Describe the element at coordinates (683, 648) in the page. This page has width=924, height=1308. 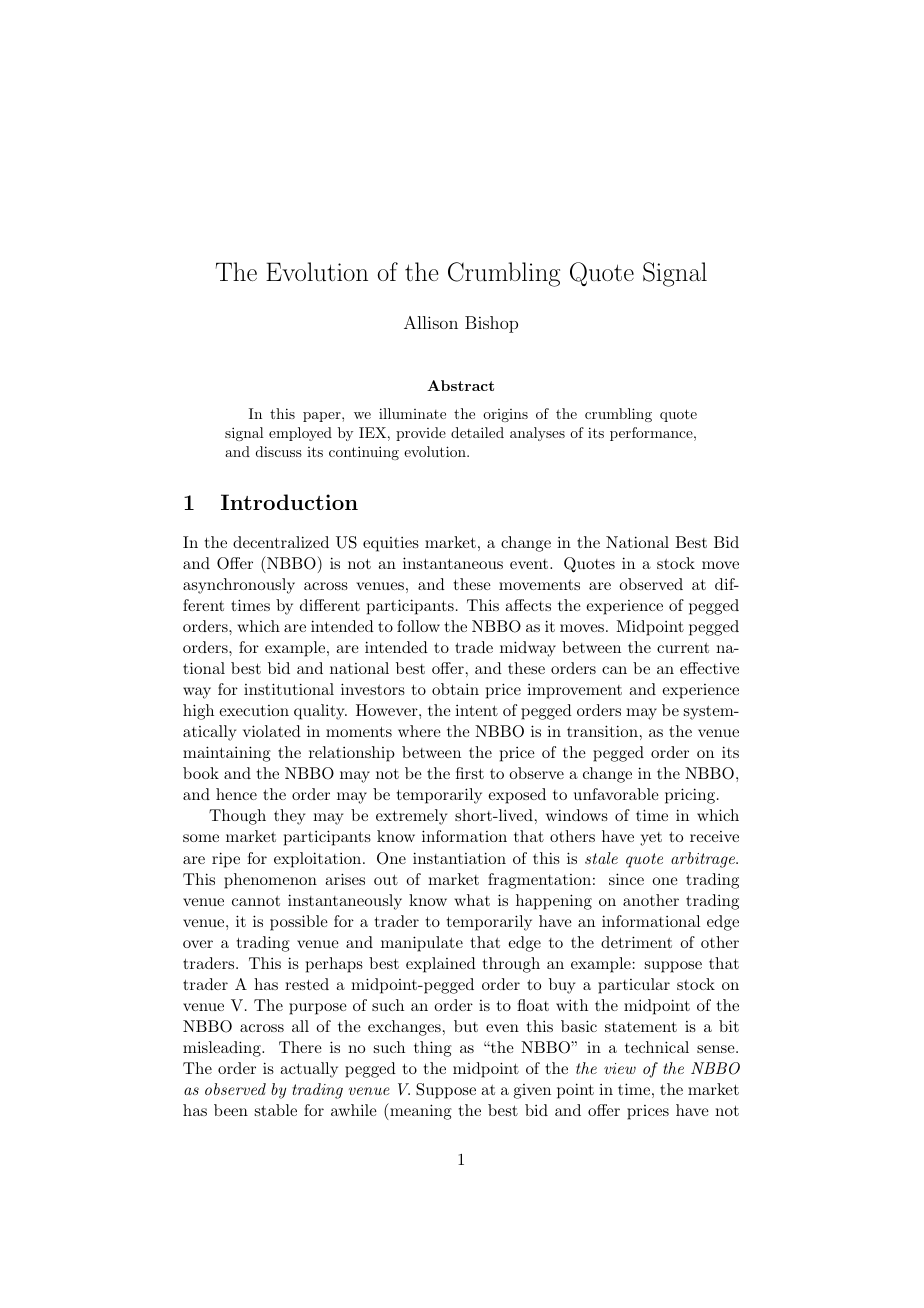
I see `current` at that location.
